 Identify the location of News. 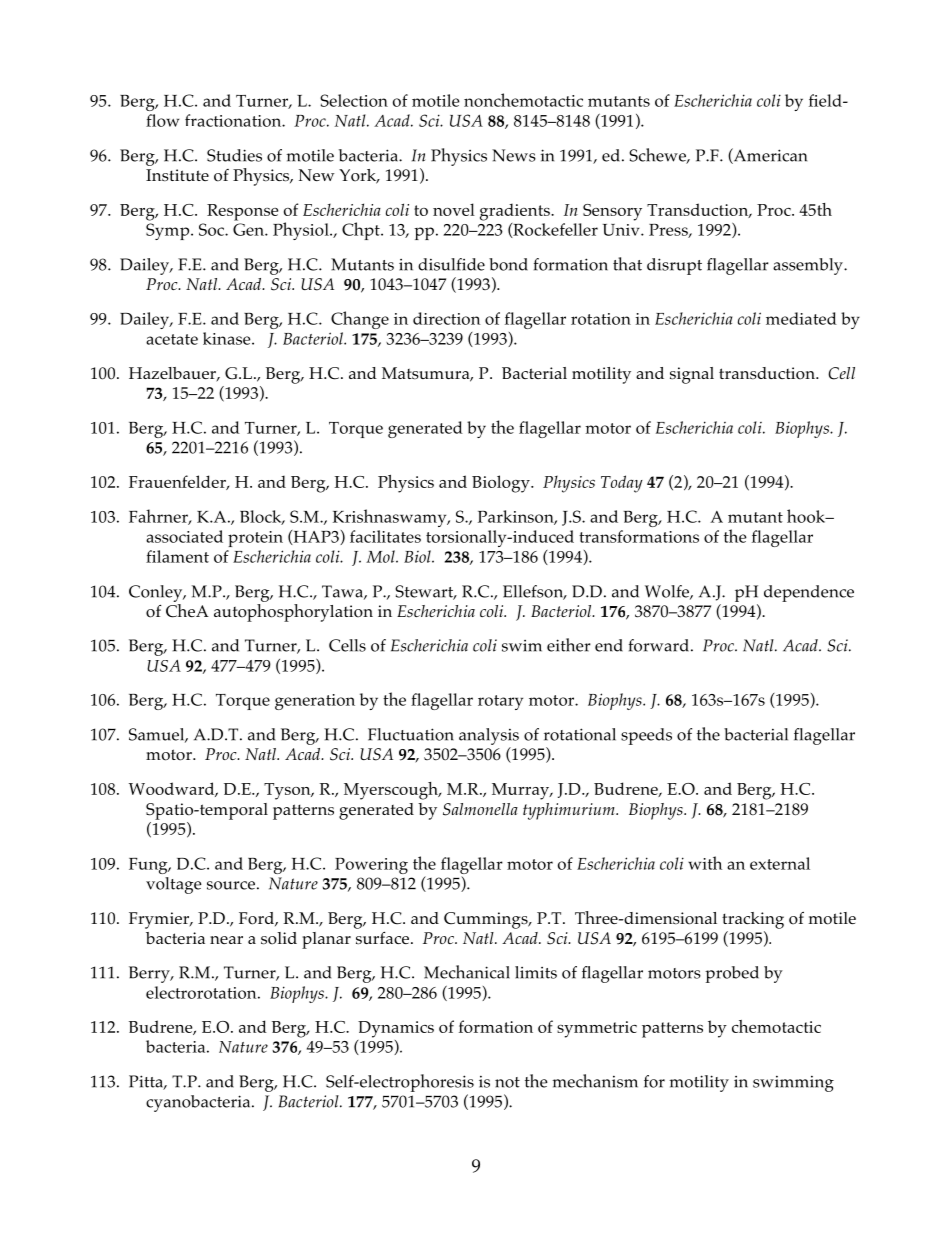
(514, 155).
